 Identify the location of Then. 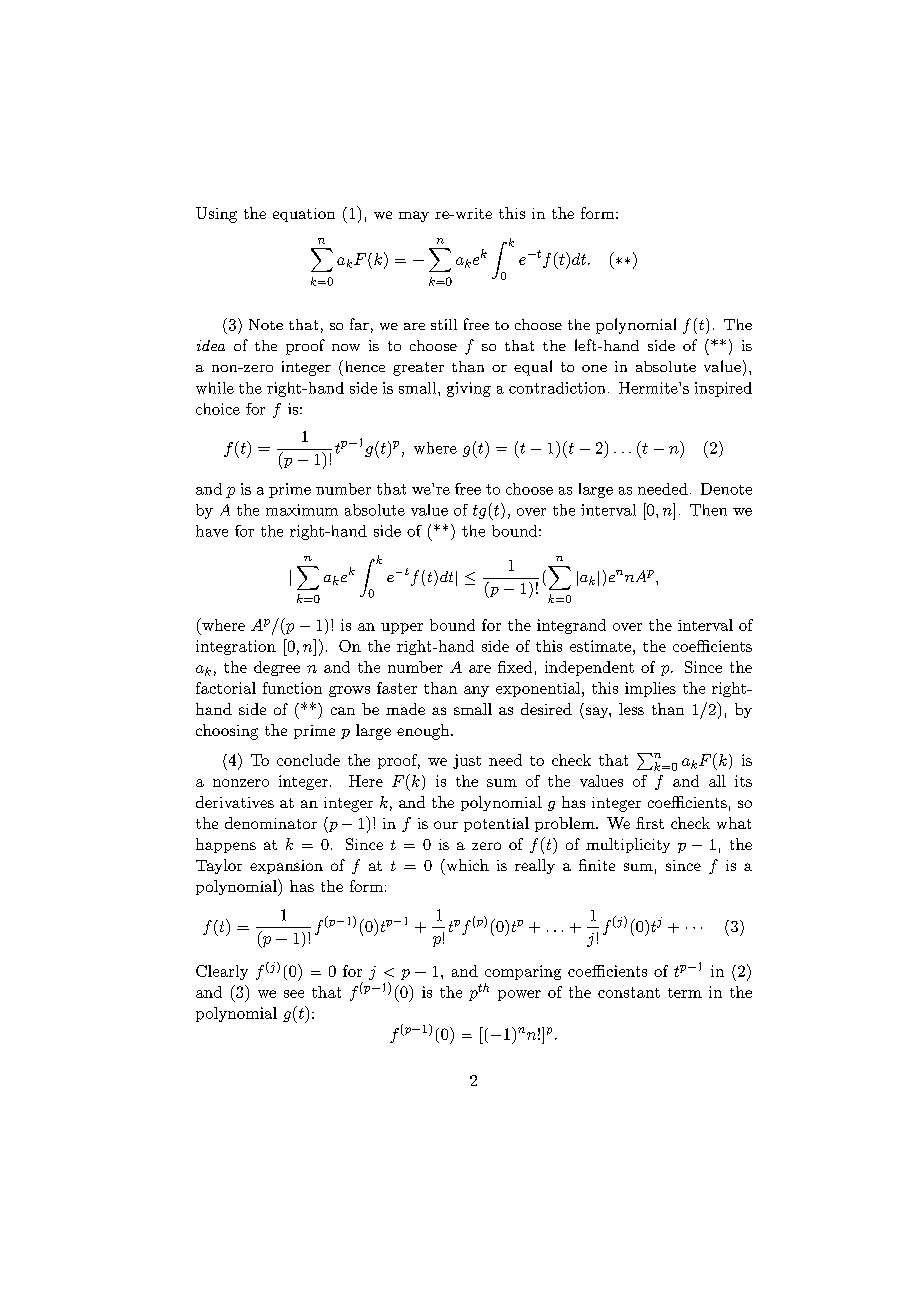
(708, 510).
